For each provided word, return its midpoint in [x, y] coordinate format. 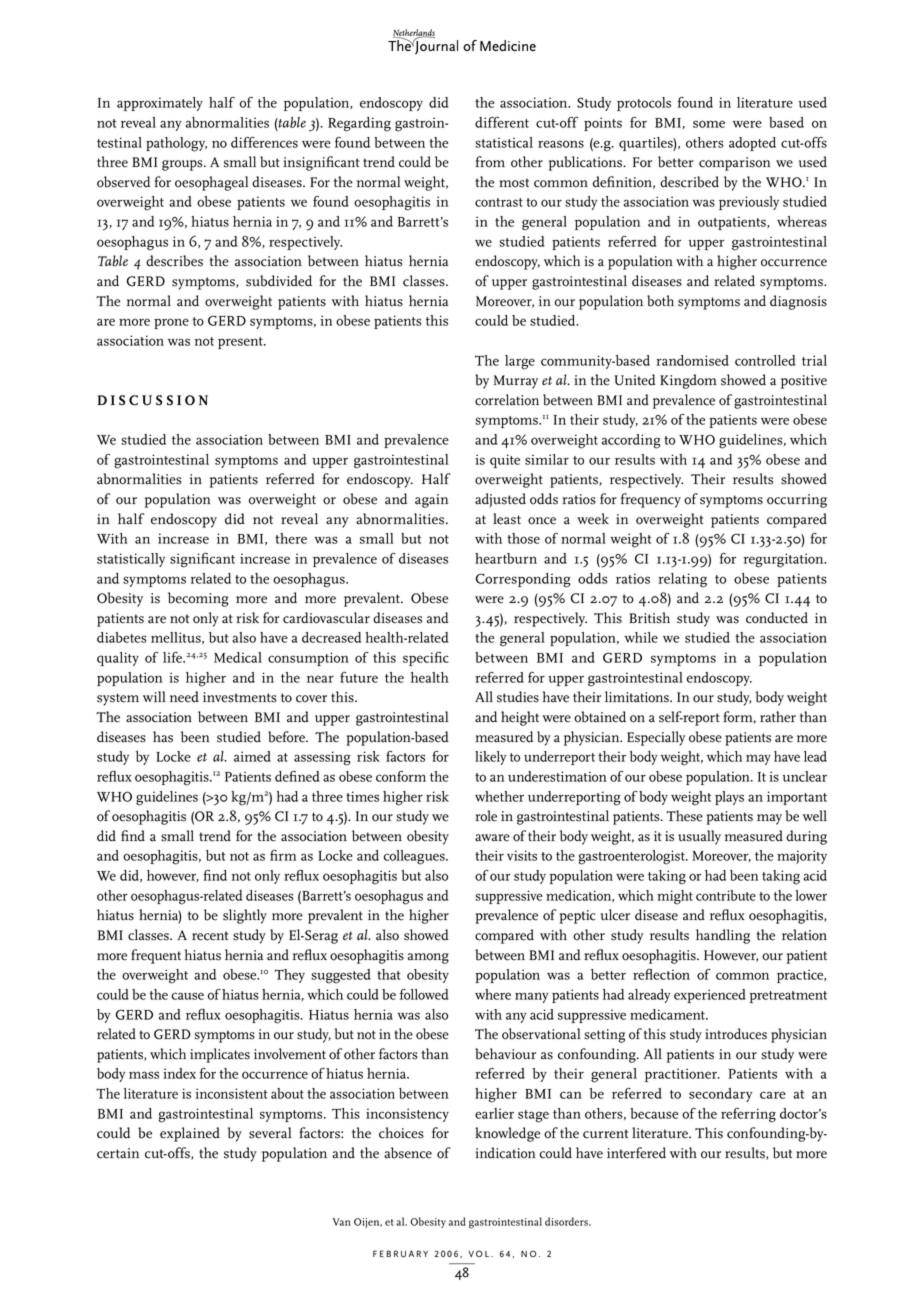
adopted [752, 144]
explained [190, 1134]
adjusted [500, 500]
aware [492, 838]
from [490, 162]
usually [699, 837]
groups [183, 165]
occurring [797, 501]
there [291, 538]
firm [283, 855]
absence [408, 1153]
